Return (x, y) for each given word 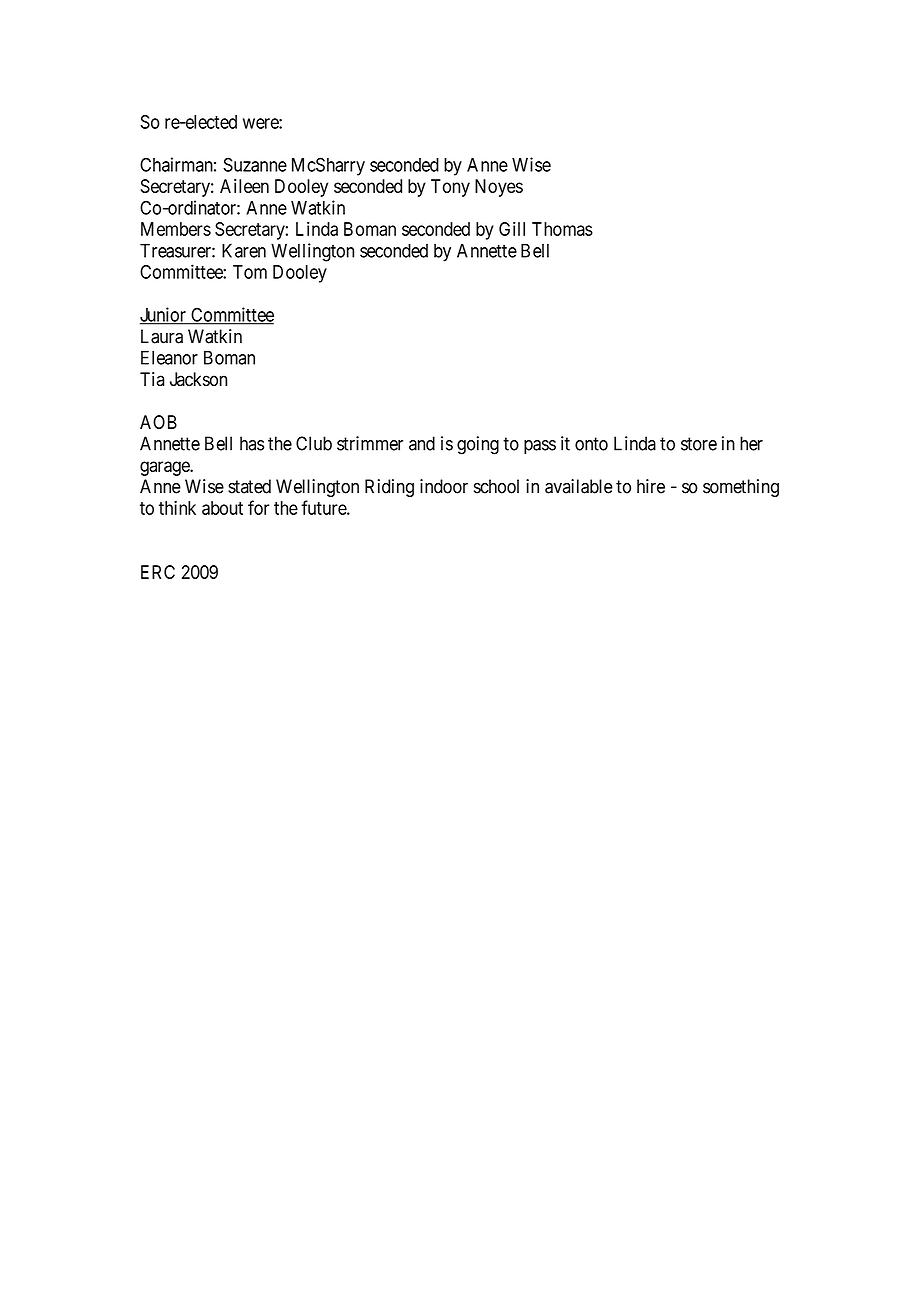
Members (176, 229)
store (699, 444)
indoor (444, 486)
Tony (450, 188)
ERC (158, 572)
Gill (512, 229)
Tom (250, 272)
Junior (164, 315)
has (252, 443)
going (478, 445)
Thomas (562, 229)
